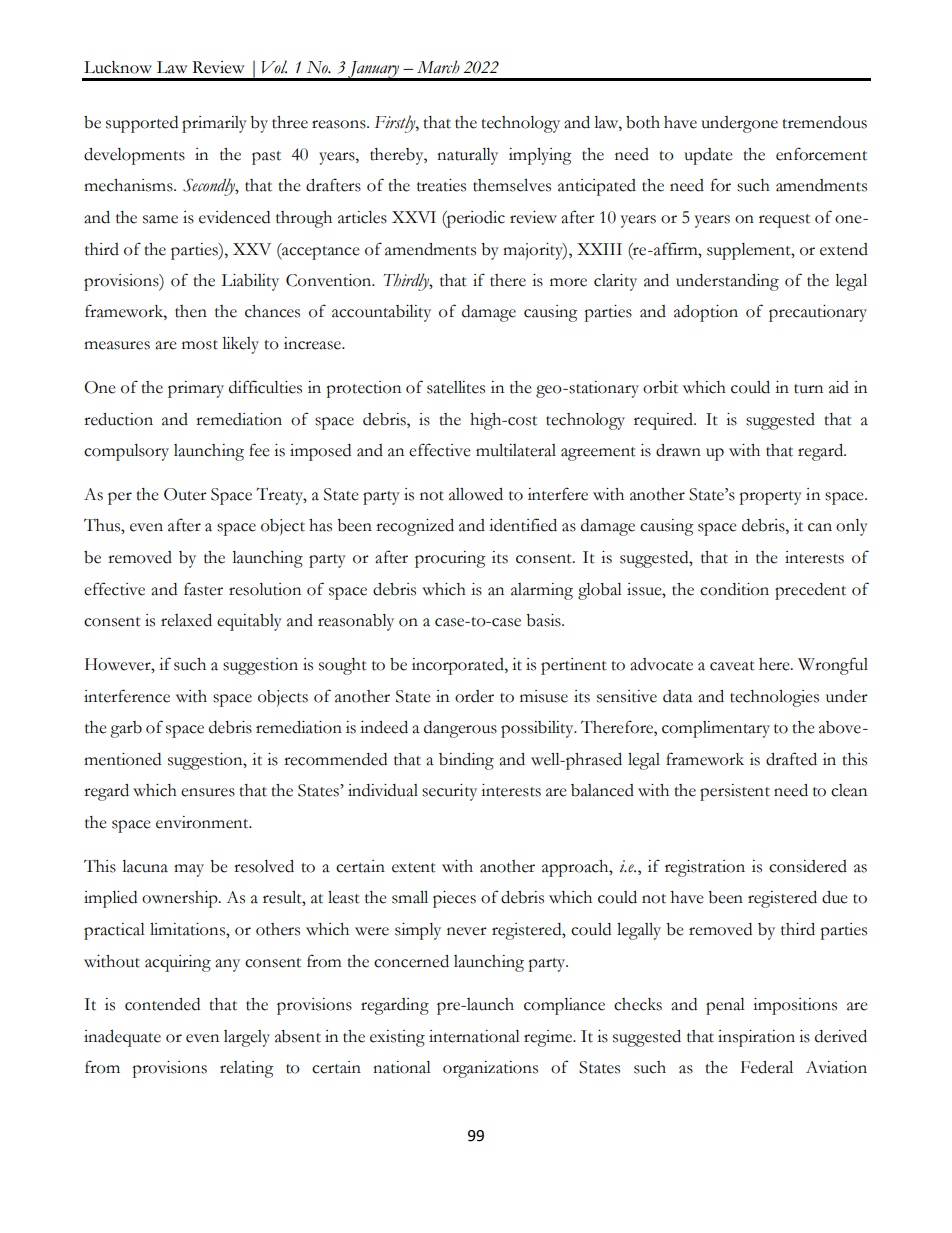  What do you see at coordinates (186, 620) in the screenshot?
I see `relaxed` at bounding box center [186, 620].
